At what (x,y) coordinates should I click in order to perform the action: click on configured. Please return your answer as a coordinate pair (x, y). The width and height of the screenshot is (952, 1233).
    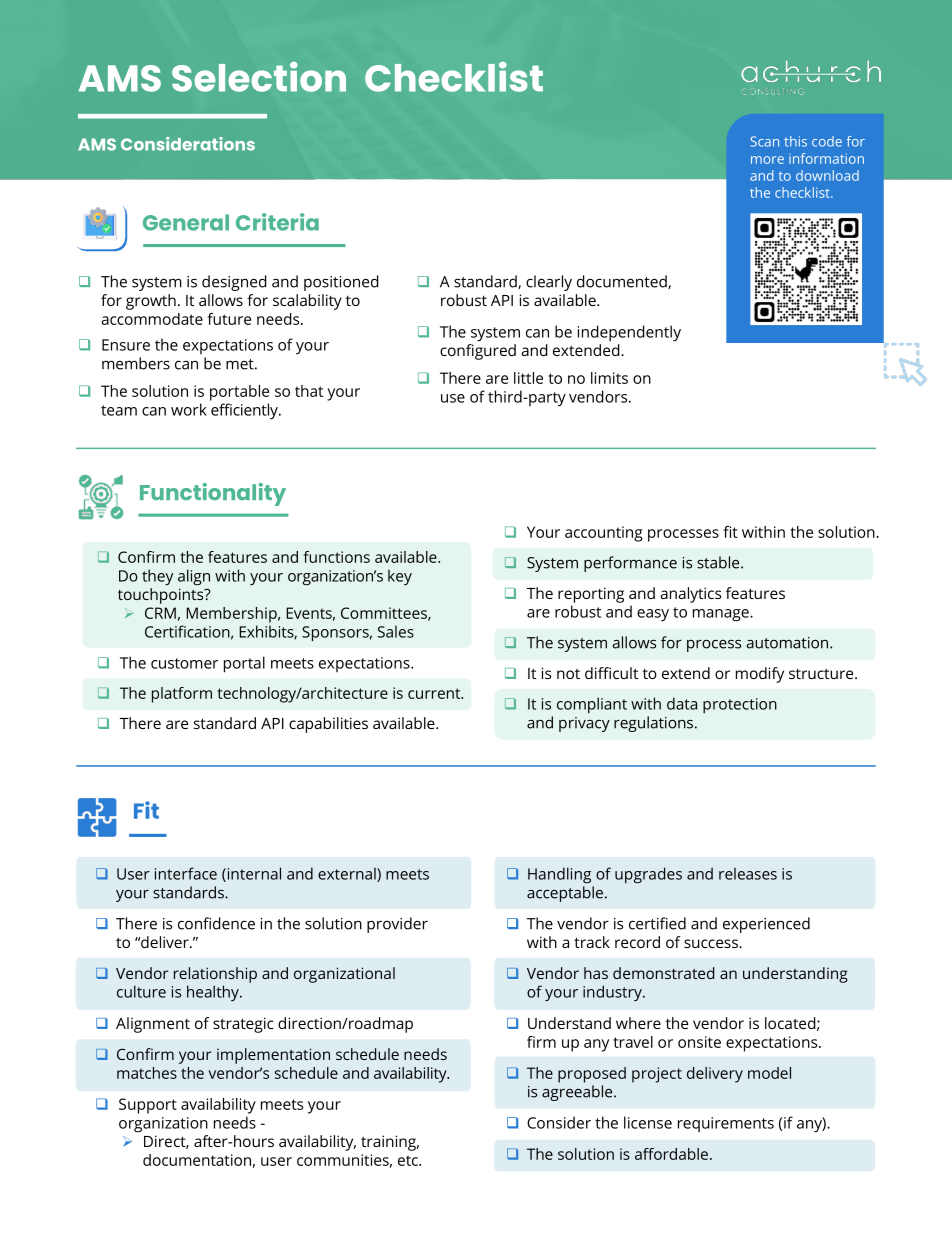
    Looking at the image, I should click on (478, 352).
